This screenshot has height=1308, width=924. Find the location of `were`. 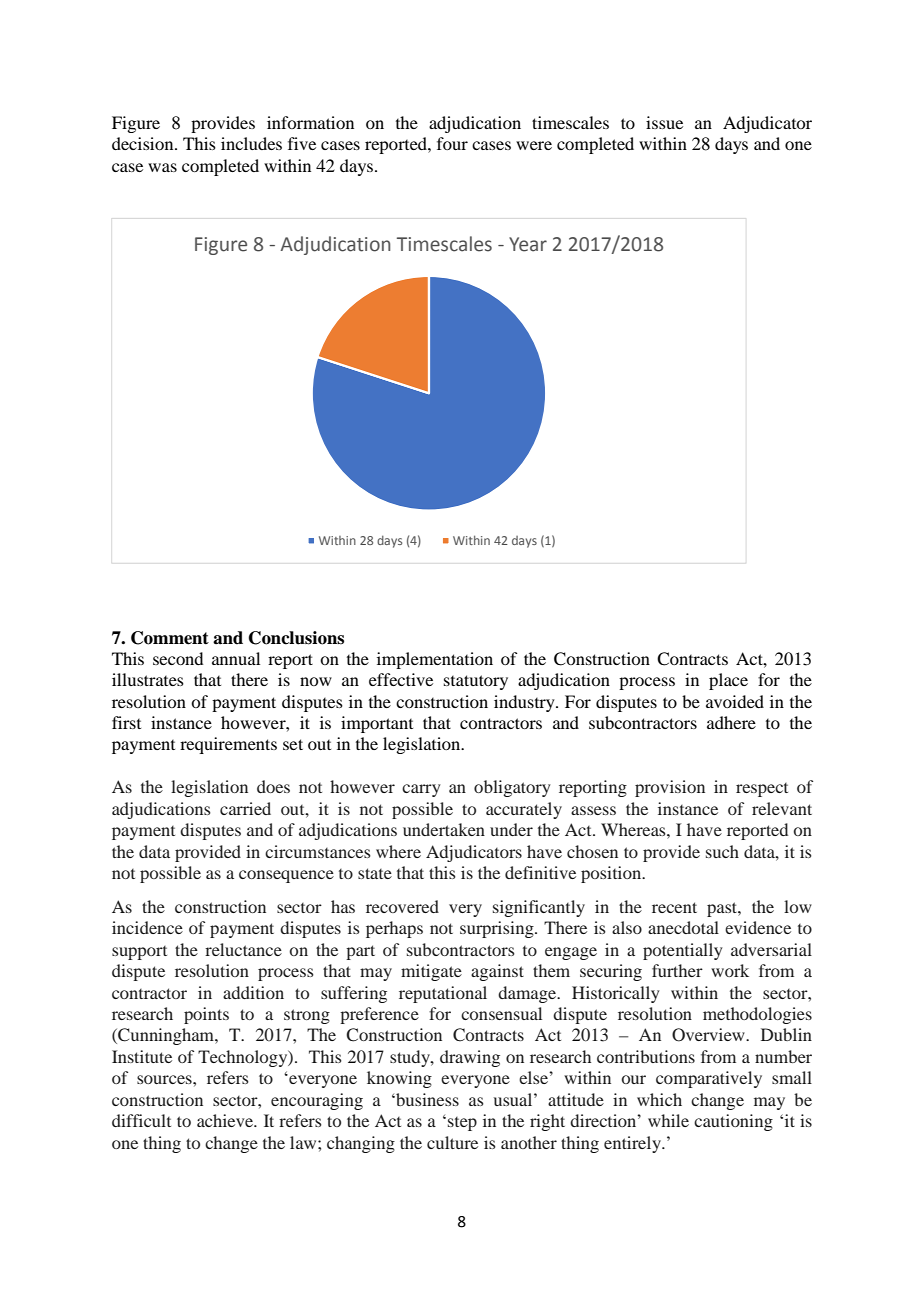

were is located at coordinates (534, 145).
